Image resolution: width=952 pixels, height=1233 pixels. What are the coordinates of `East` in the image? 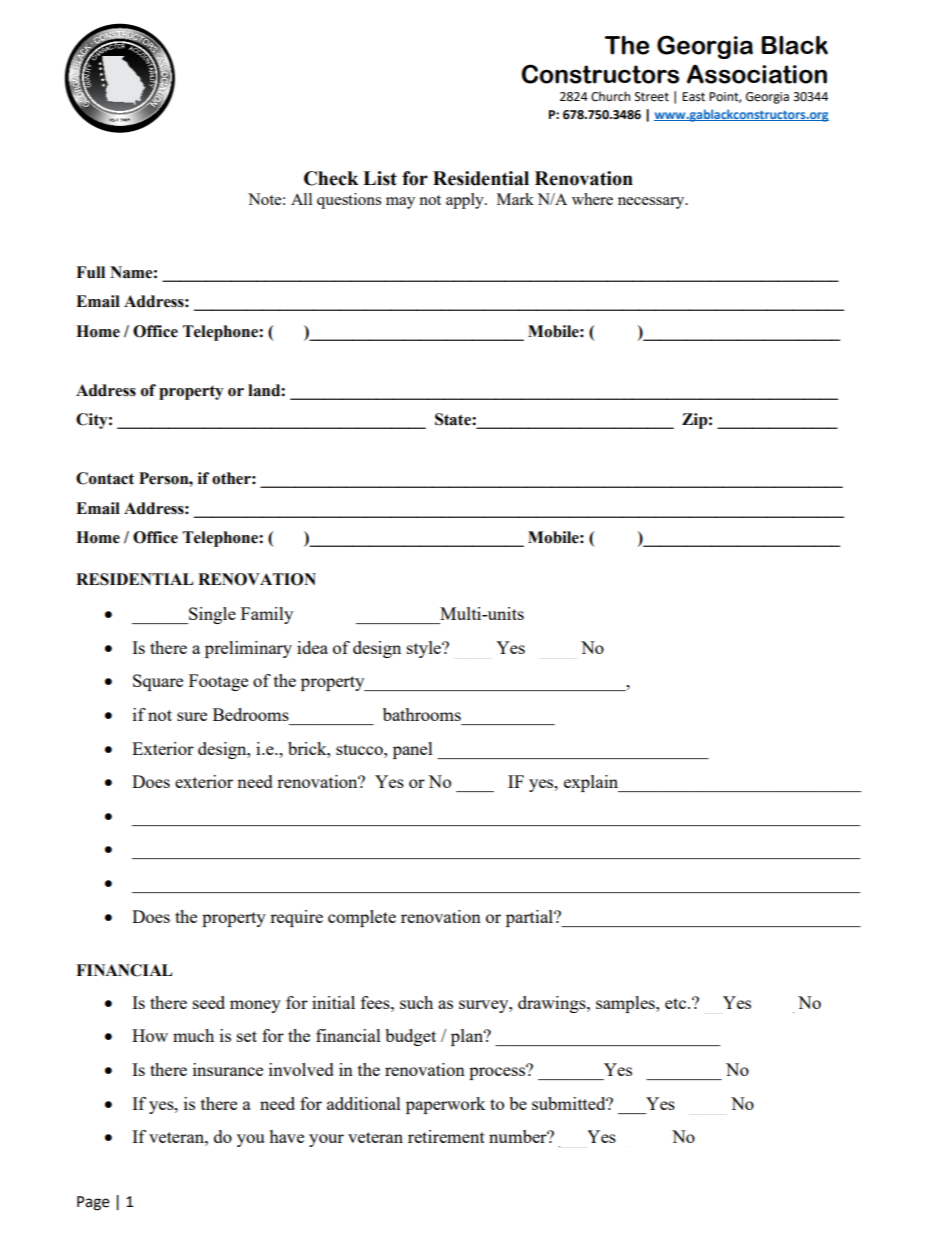 It's located at (693, 97).
